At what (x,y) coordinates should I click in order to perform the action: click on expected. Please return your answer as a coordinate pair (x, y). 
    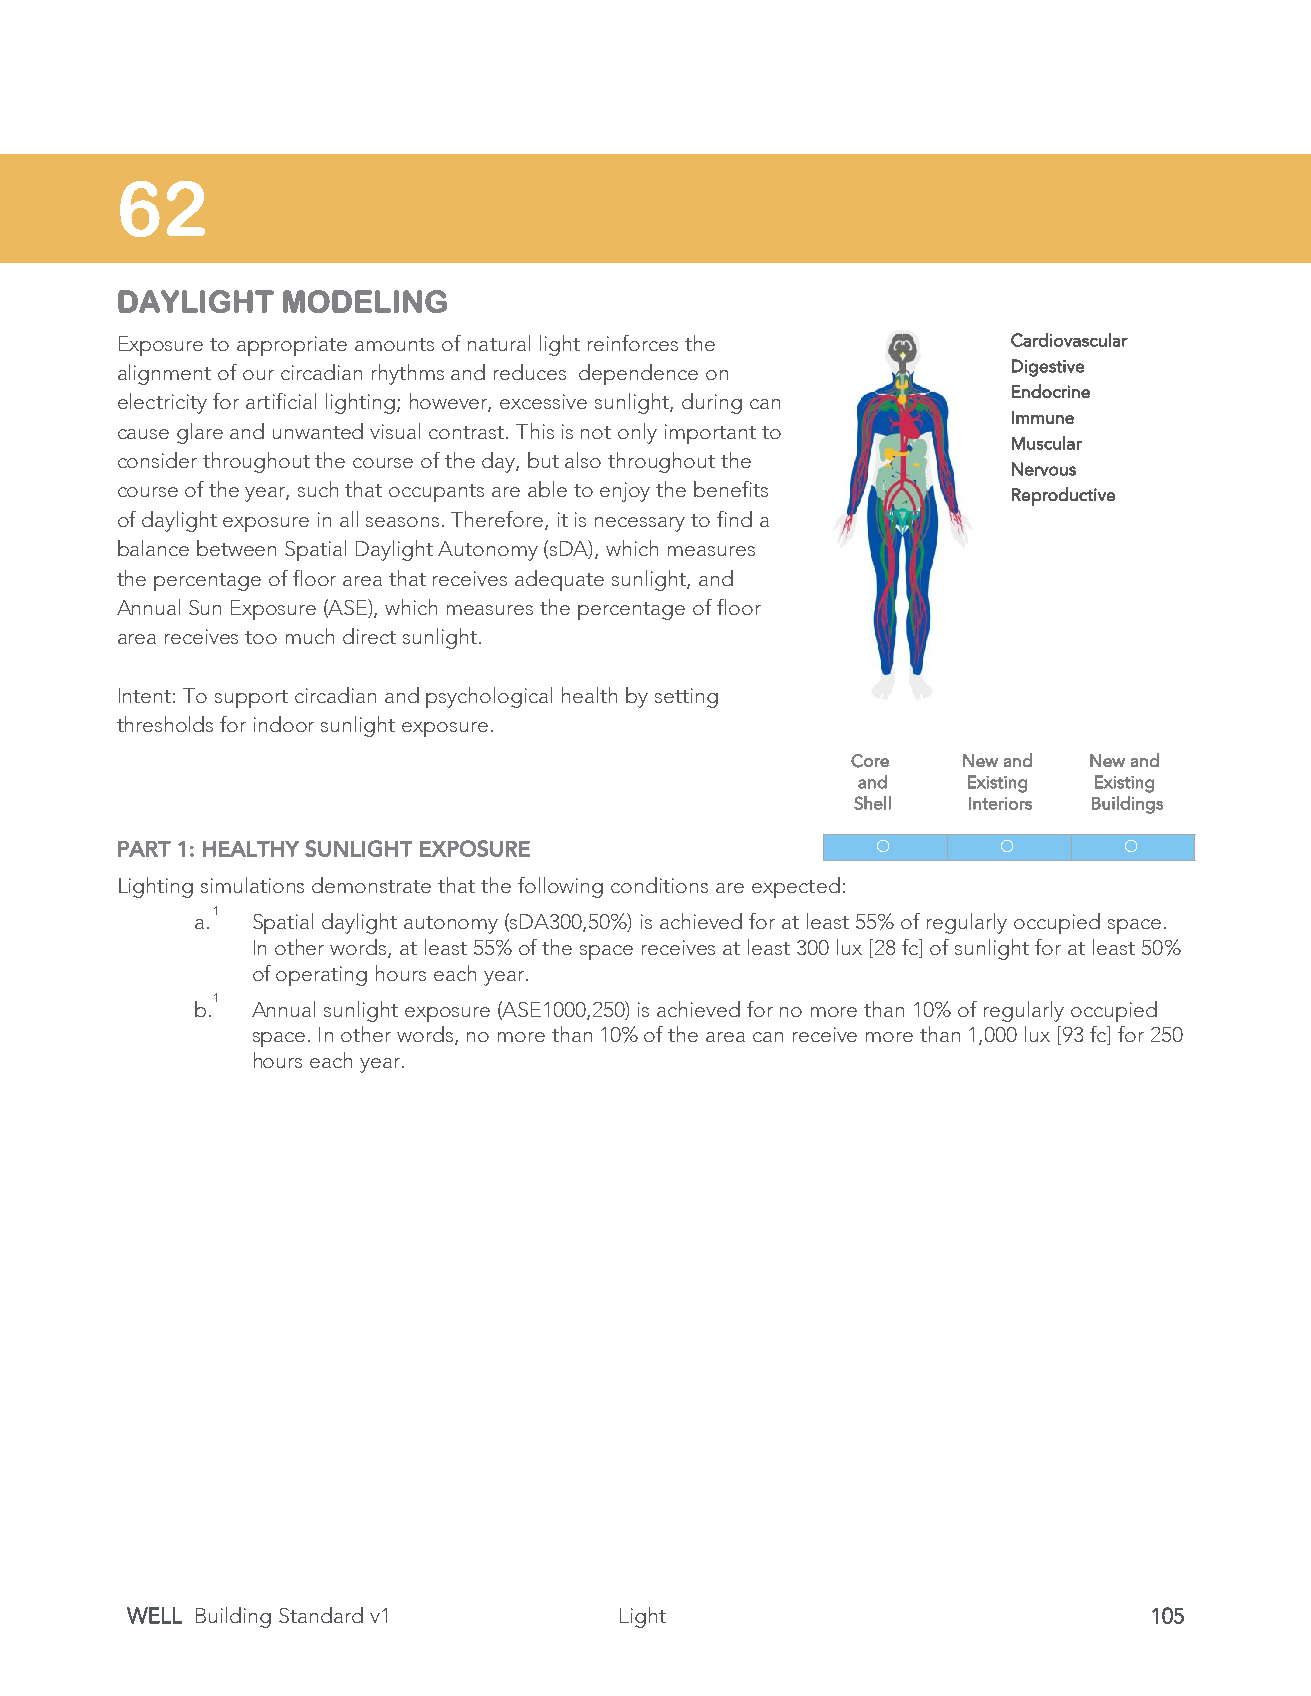
    Looking at the image, I should click on (796, 887).
